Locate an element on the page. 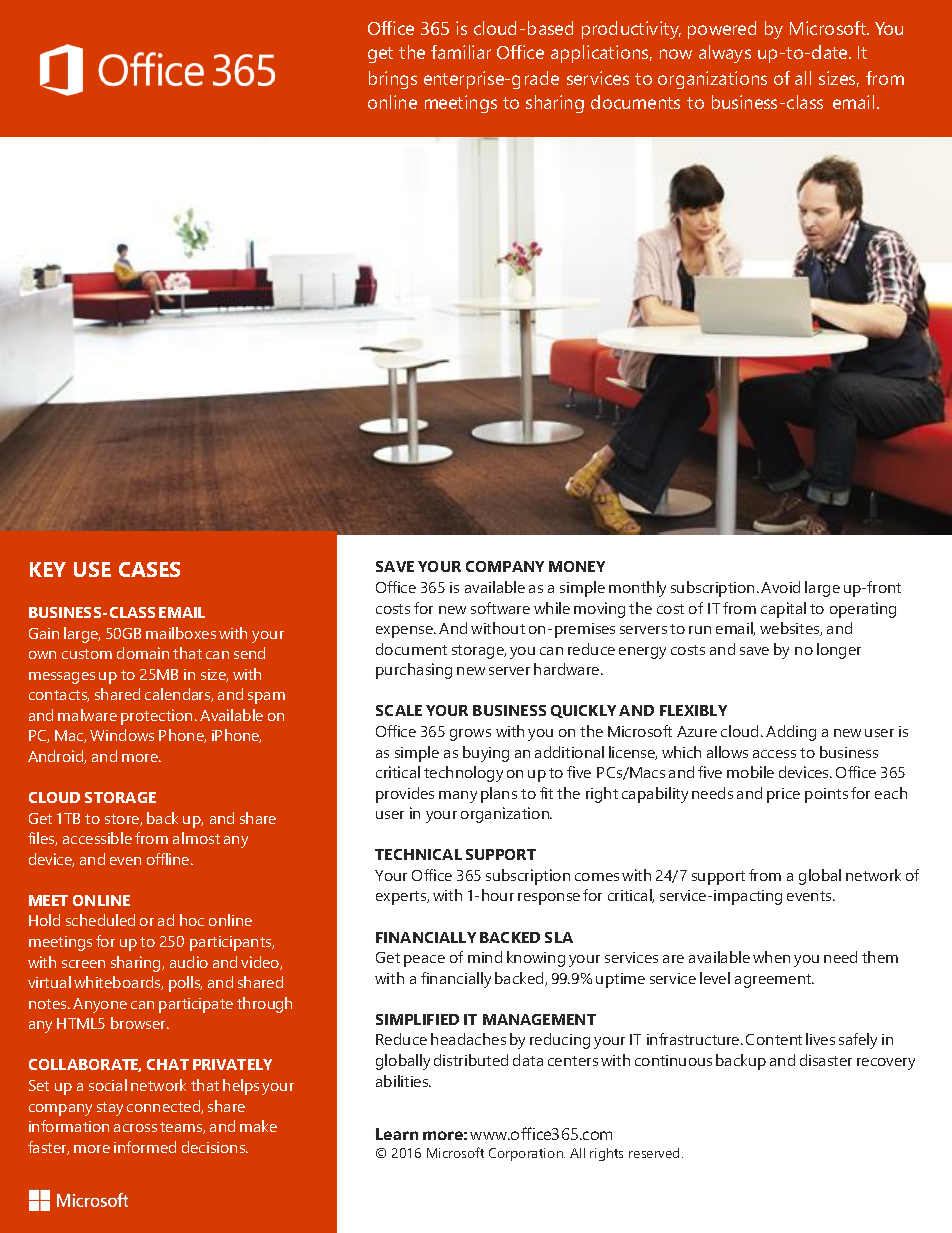  familiar is located at coordinates (461, 52).
